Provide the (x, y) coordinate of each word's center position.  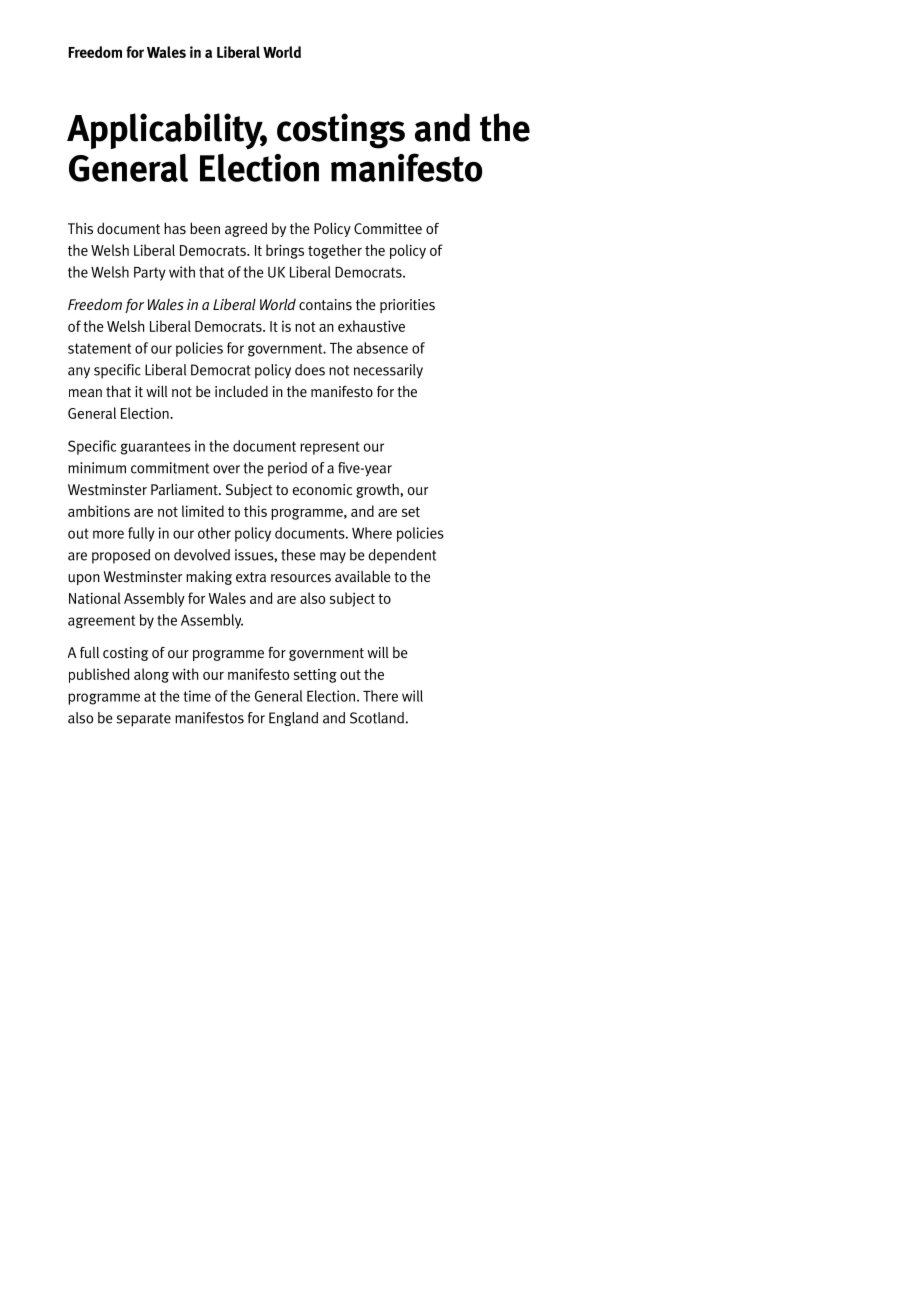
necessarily (388, 371)
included (241, 391)
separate (143, 720)
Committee (388, 228)
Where (372, 533)
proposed (121, 556)
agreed (246, 230)
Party (150, 274)
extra (251, 577)
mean (85, 393)
